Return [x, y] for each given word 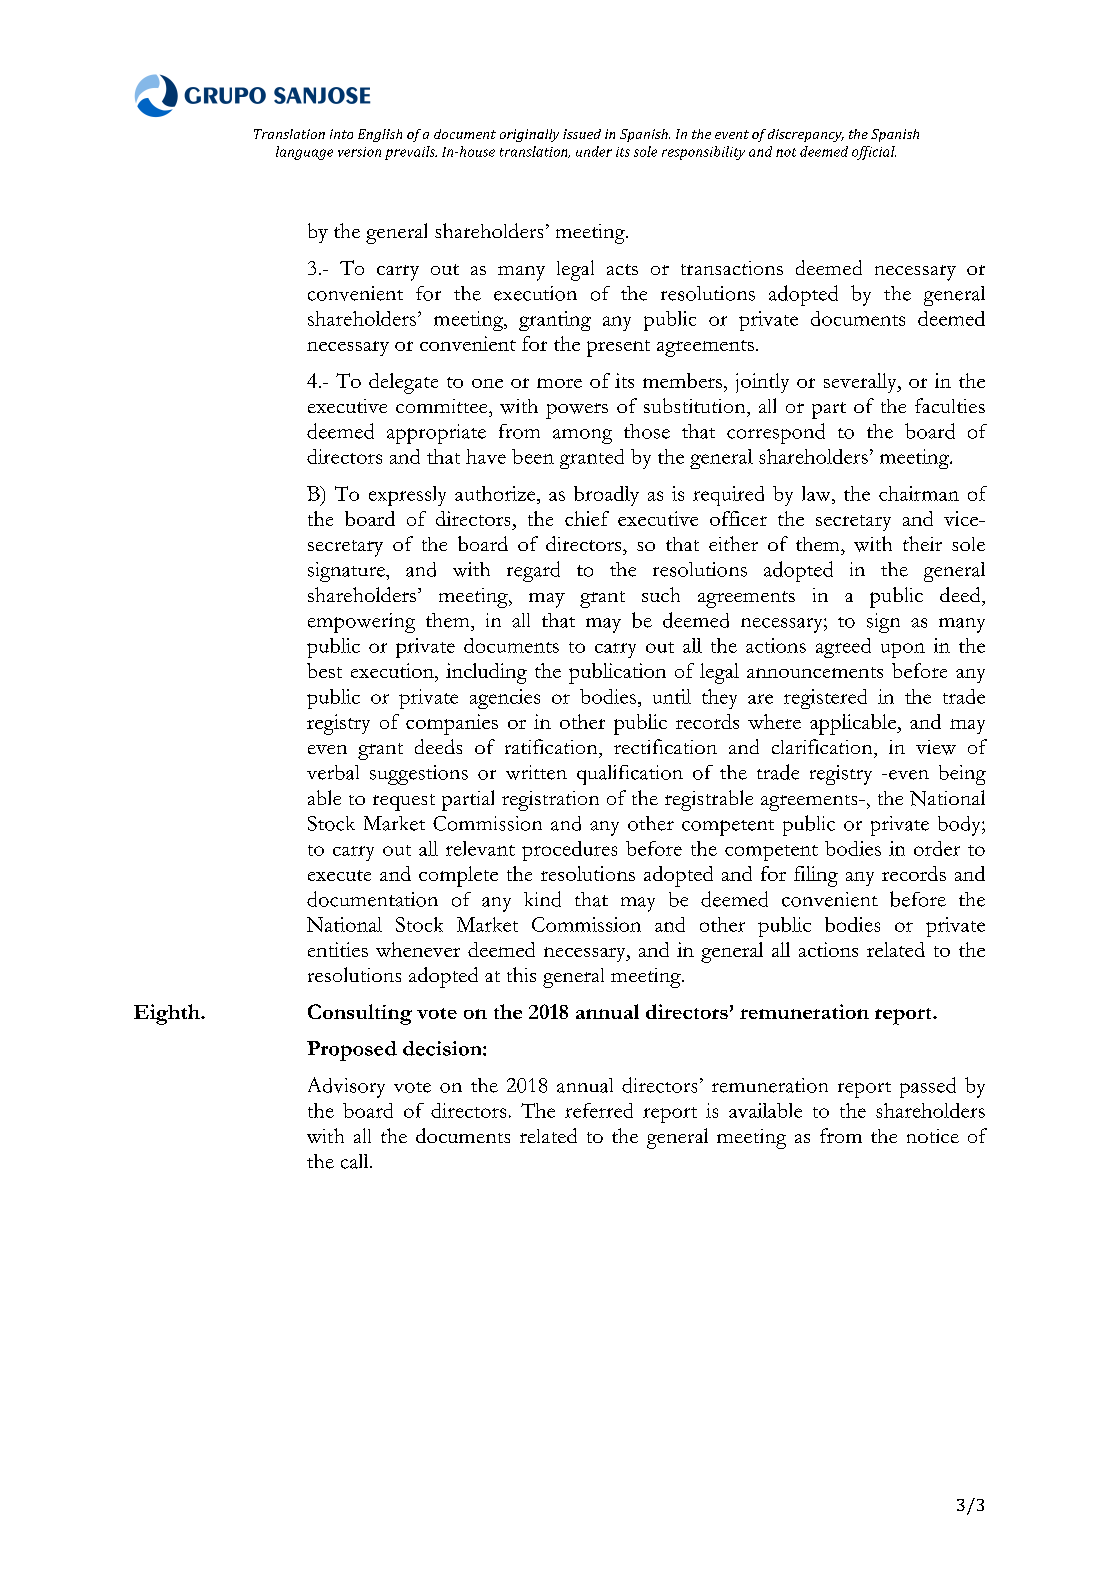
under [594, 151]
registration [550, 801]
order [937, 848]
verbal [333, 772]
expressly [407, 496]
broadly [606, 496]
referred [599, 1110]
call [356, 1161]
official [874, 153]
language [304, 153]
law [817, 493]
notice [933, 1136]
